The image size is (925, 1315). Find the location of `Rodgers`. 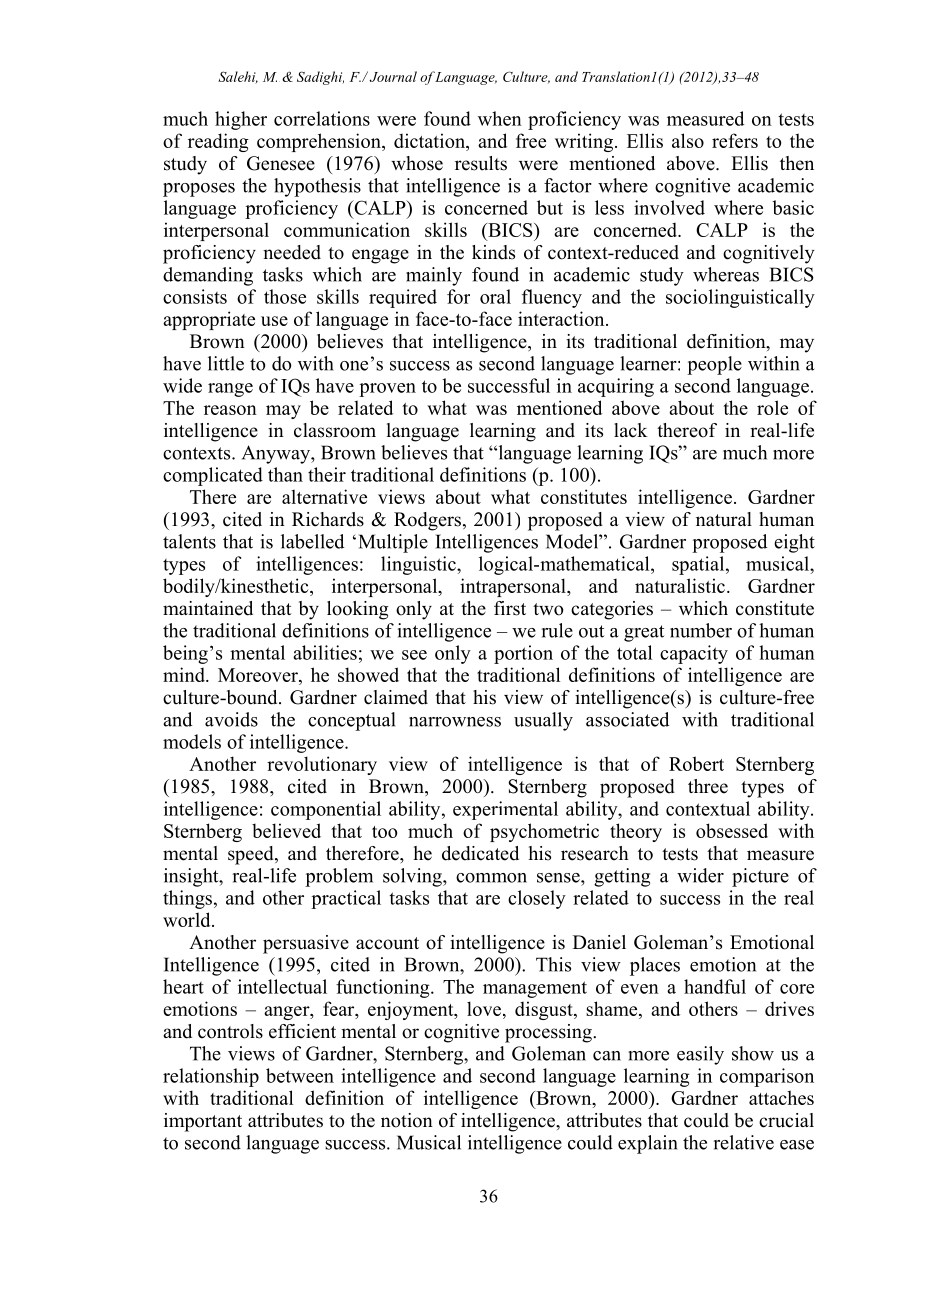

Rodgers is located at coordinates (427, 521).
